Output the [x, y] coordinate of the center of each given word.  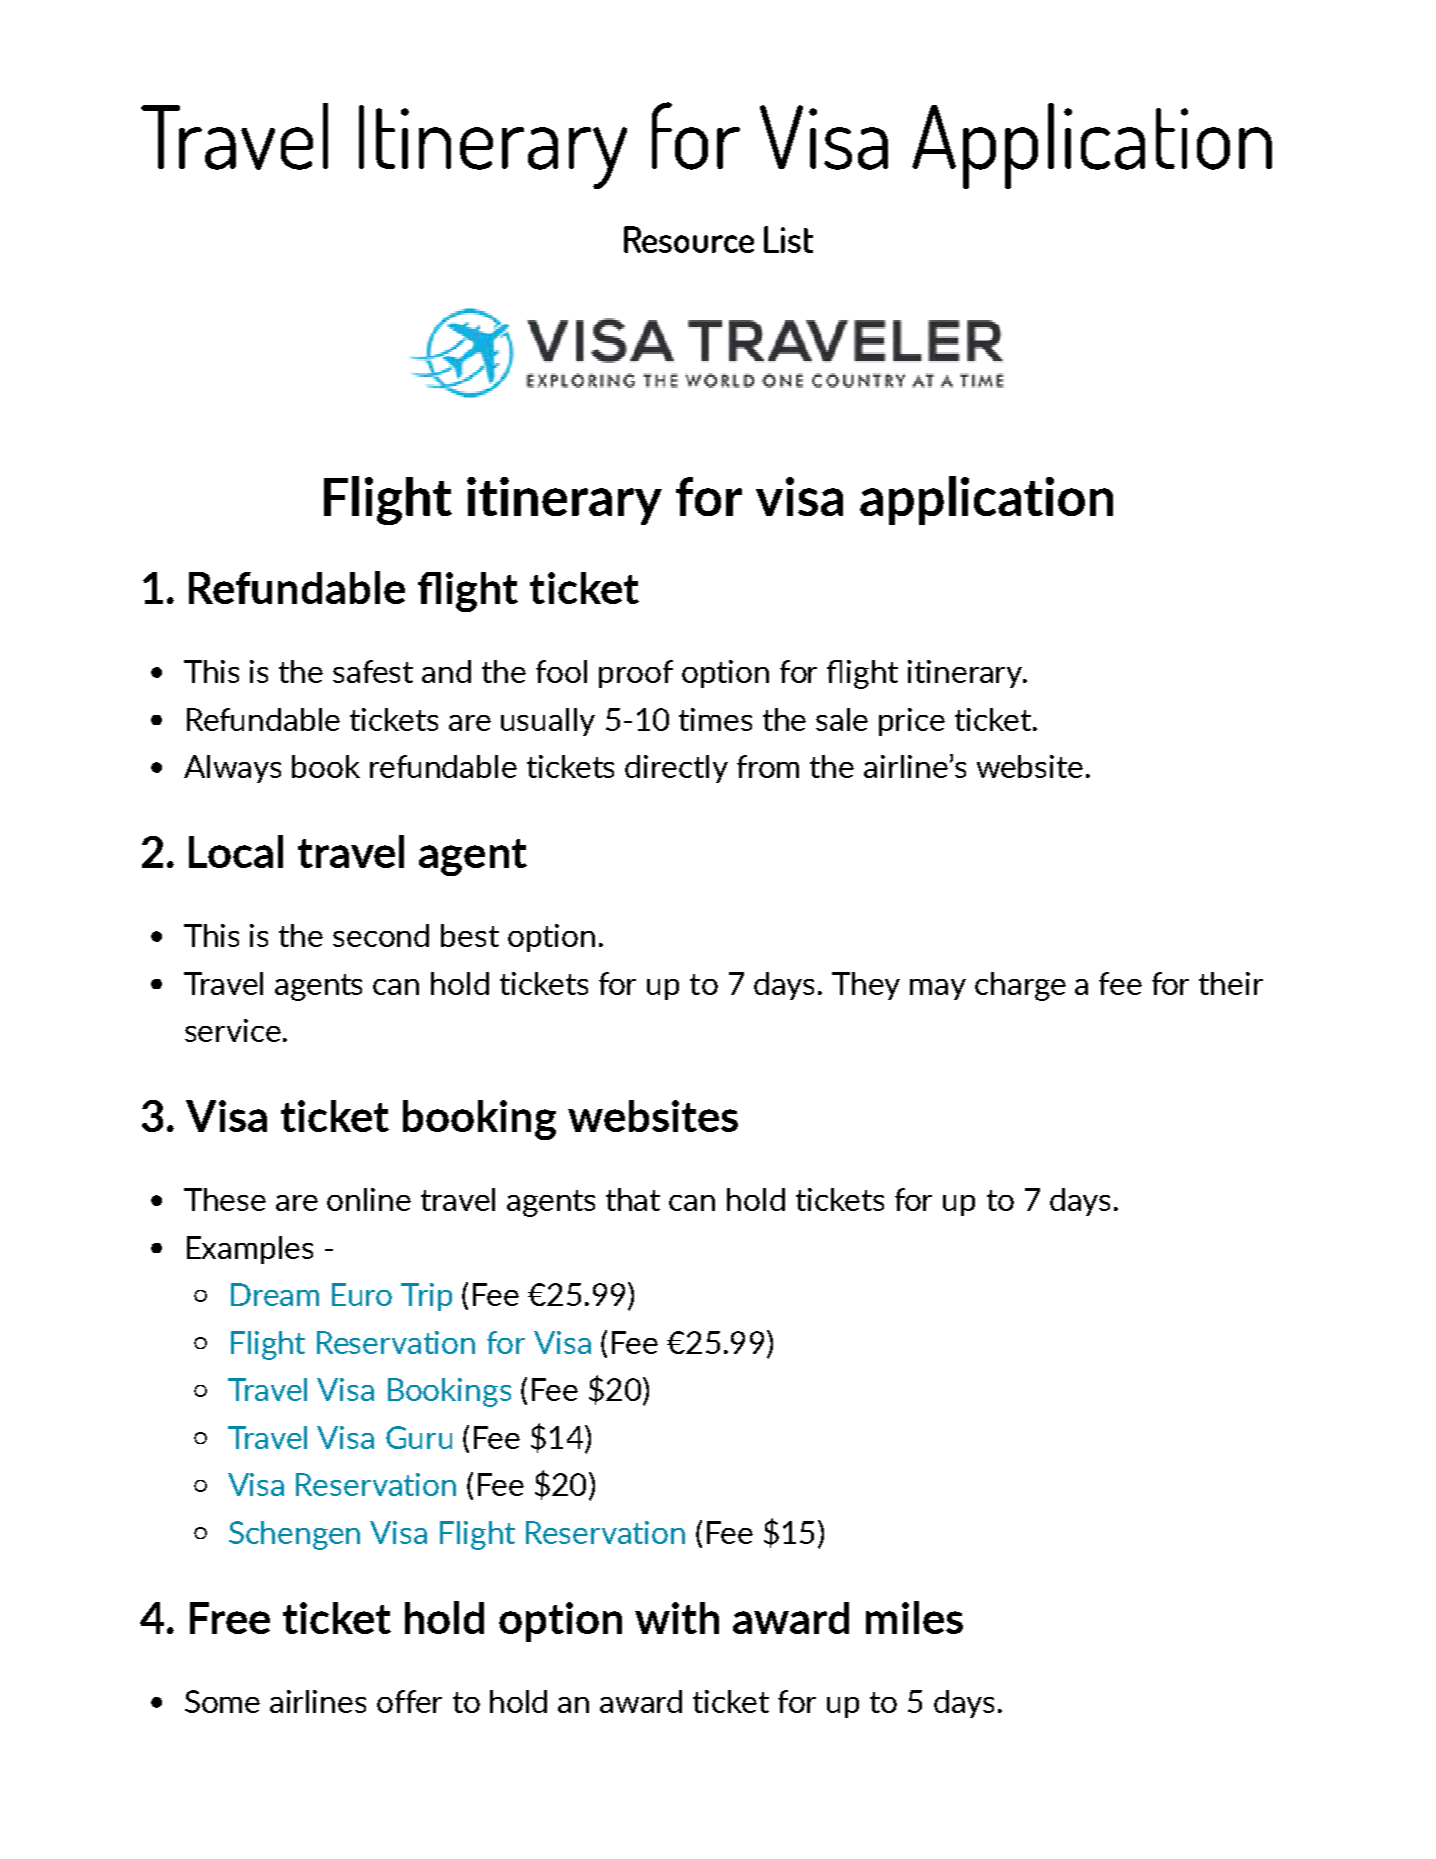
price [912, 722]
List [788, 239]
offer [409, 1701]
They [866, 986]
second [381, 935]
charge [1020, 986]
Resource [689, 239]
